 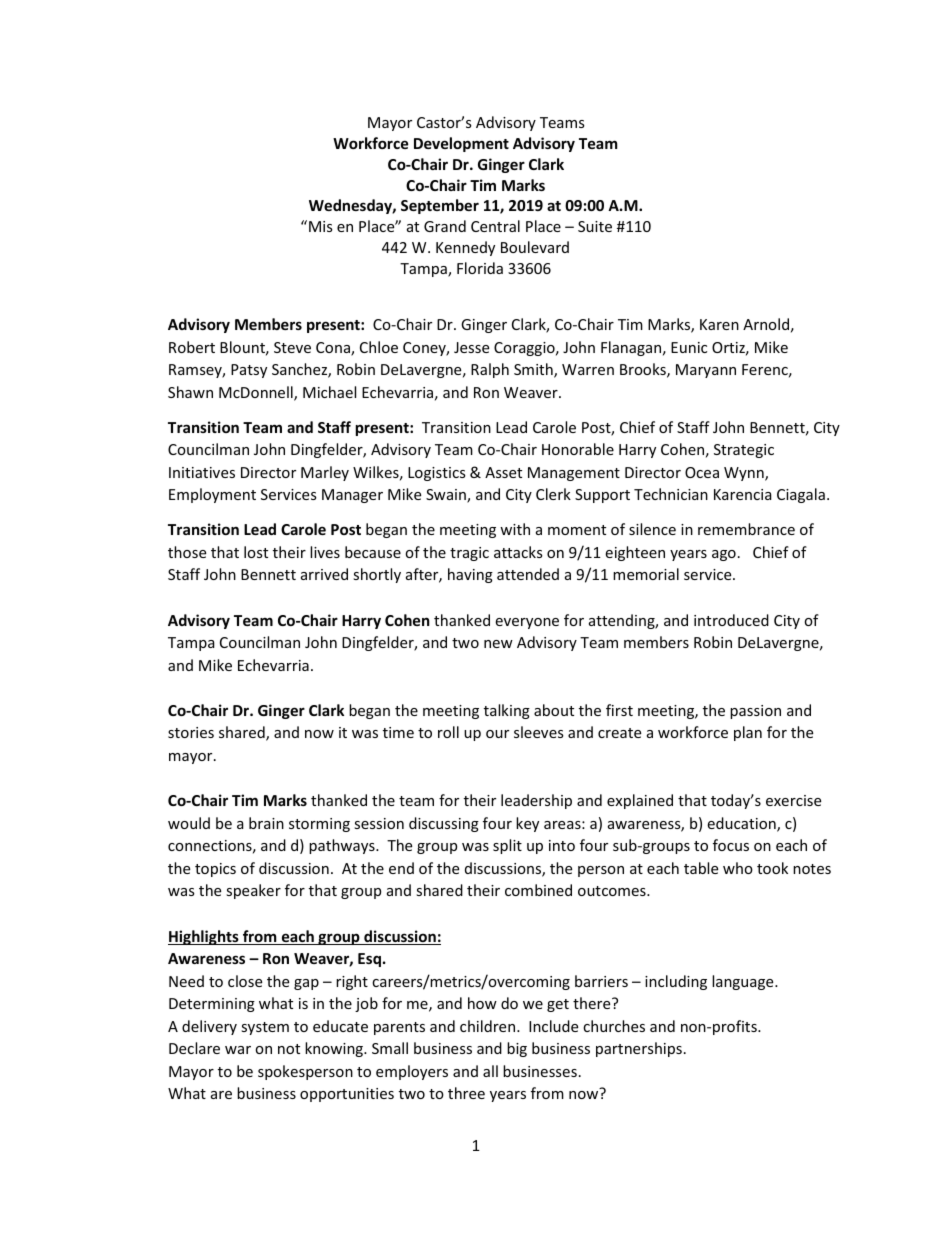 What do you see at coordinates (639, 1049) in the screenshot?
I see `partnerships` at bounding box center [639, 1049].
